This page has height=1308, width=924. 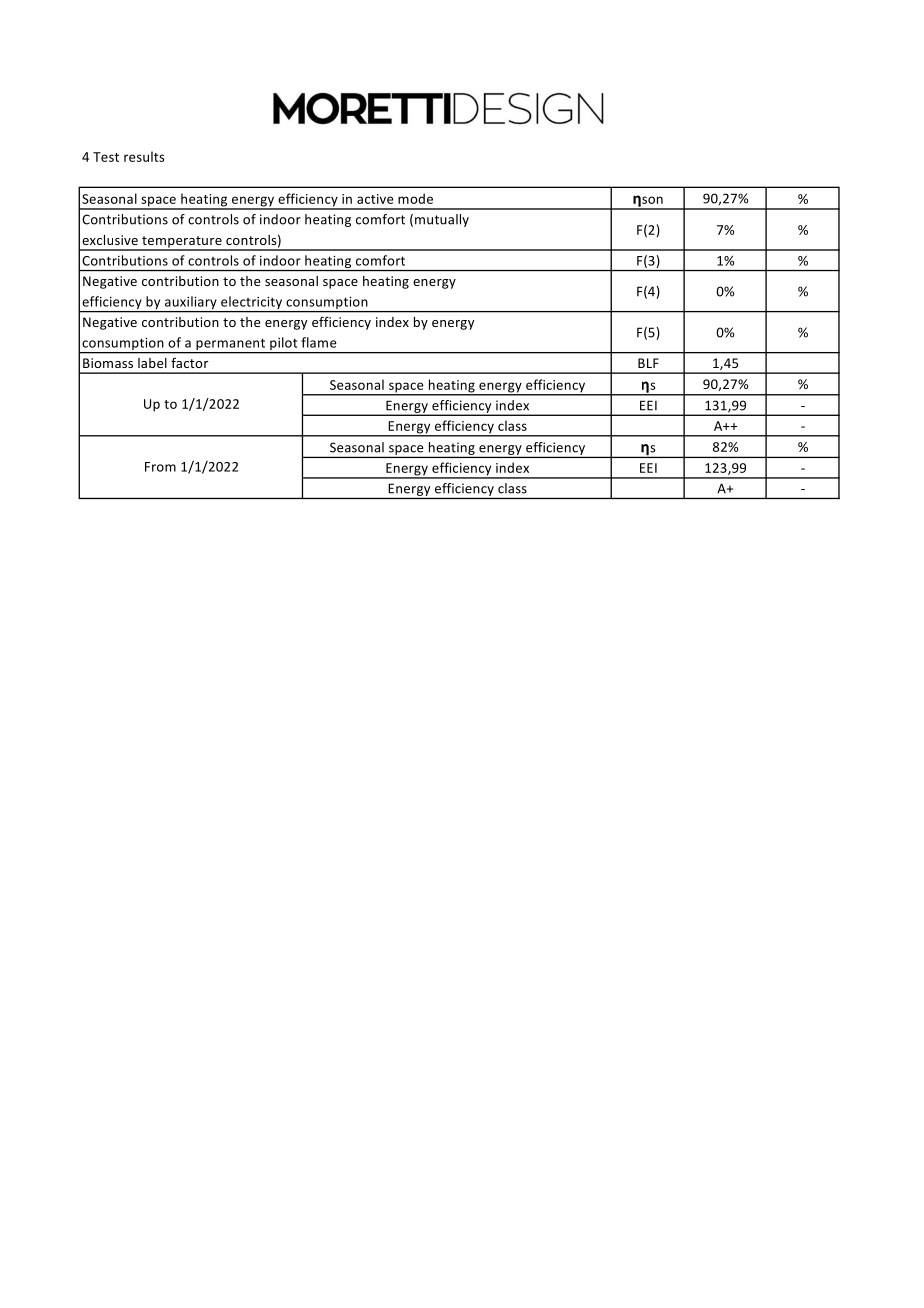 What do you see at coordinates (375, 199) in the page?
I see `active` at bounding box center [375, 199].
